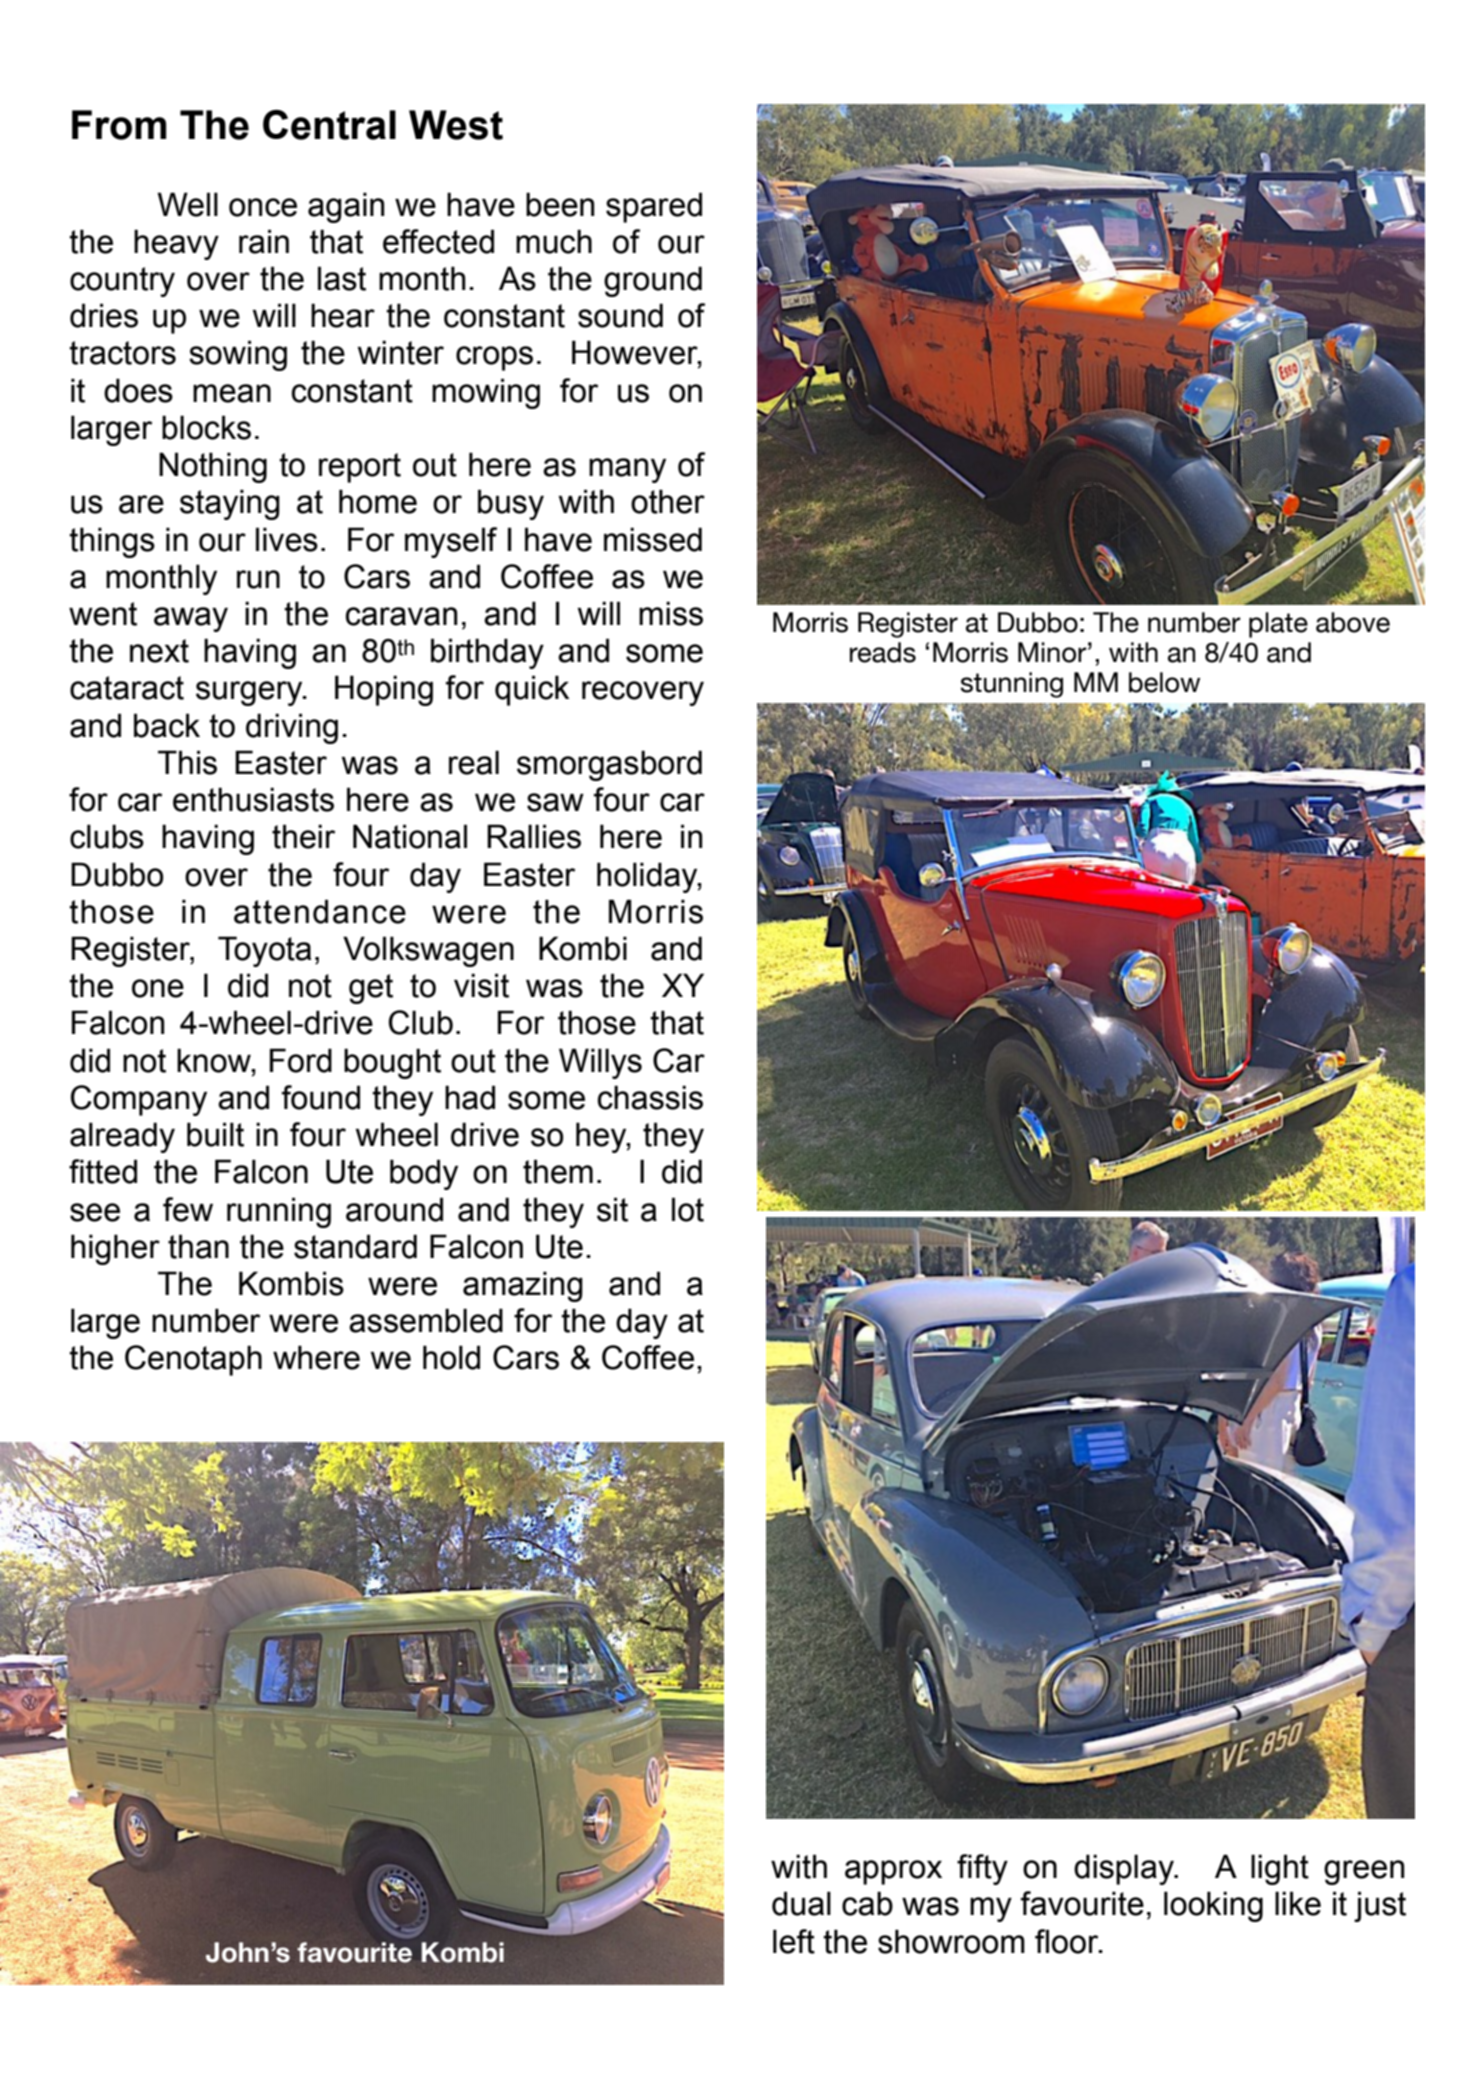  I want to click on know, so click(215, 1060).
